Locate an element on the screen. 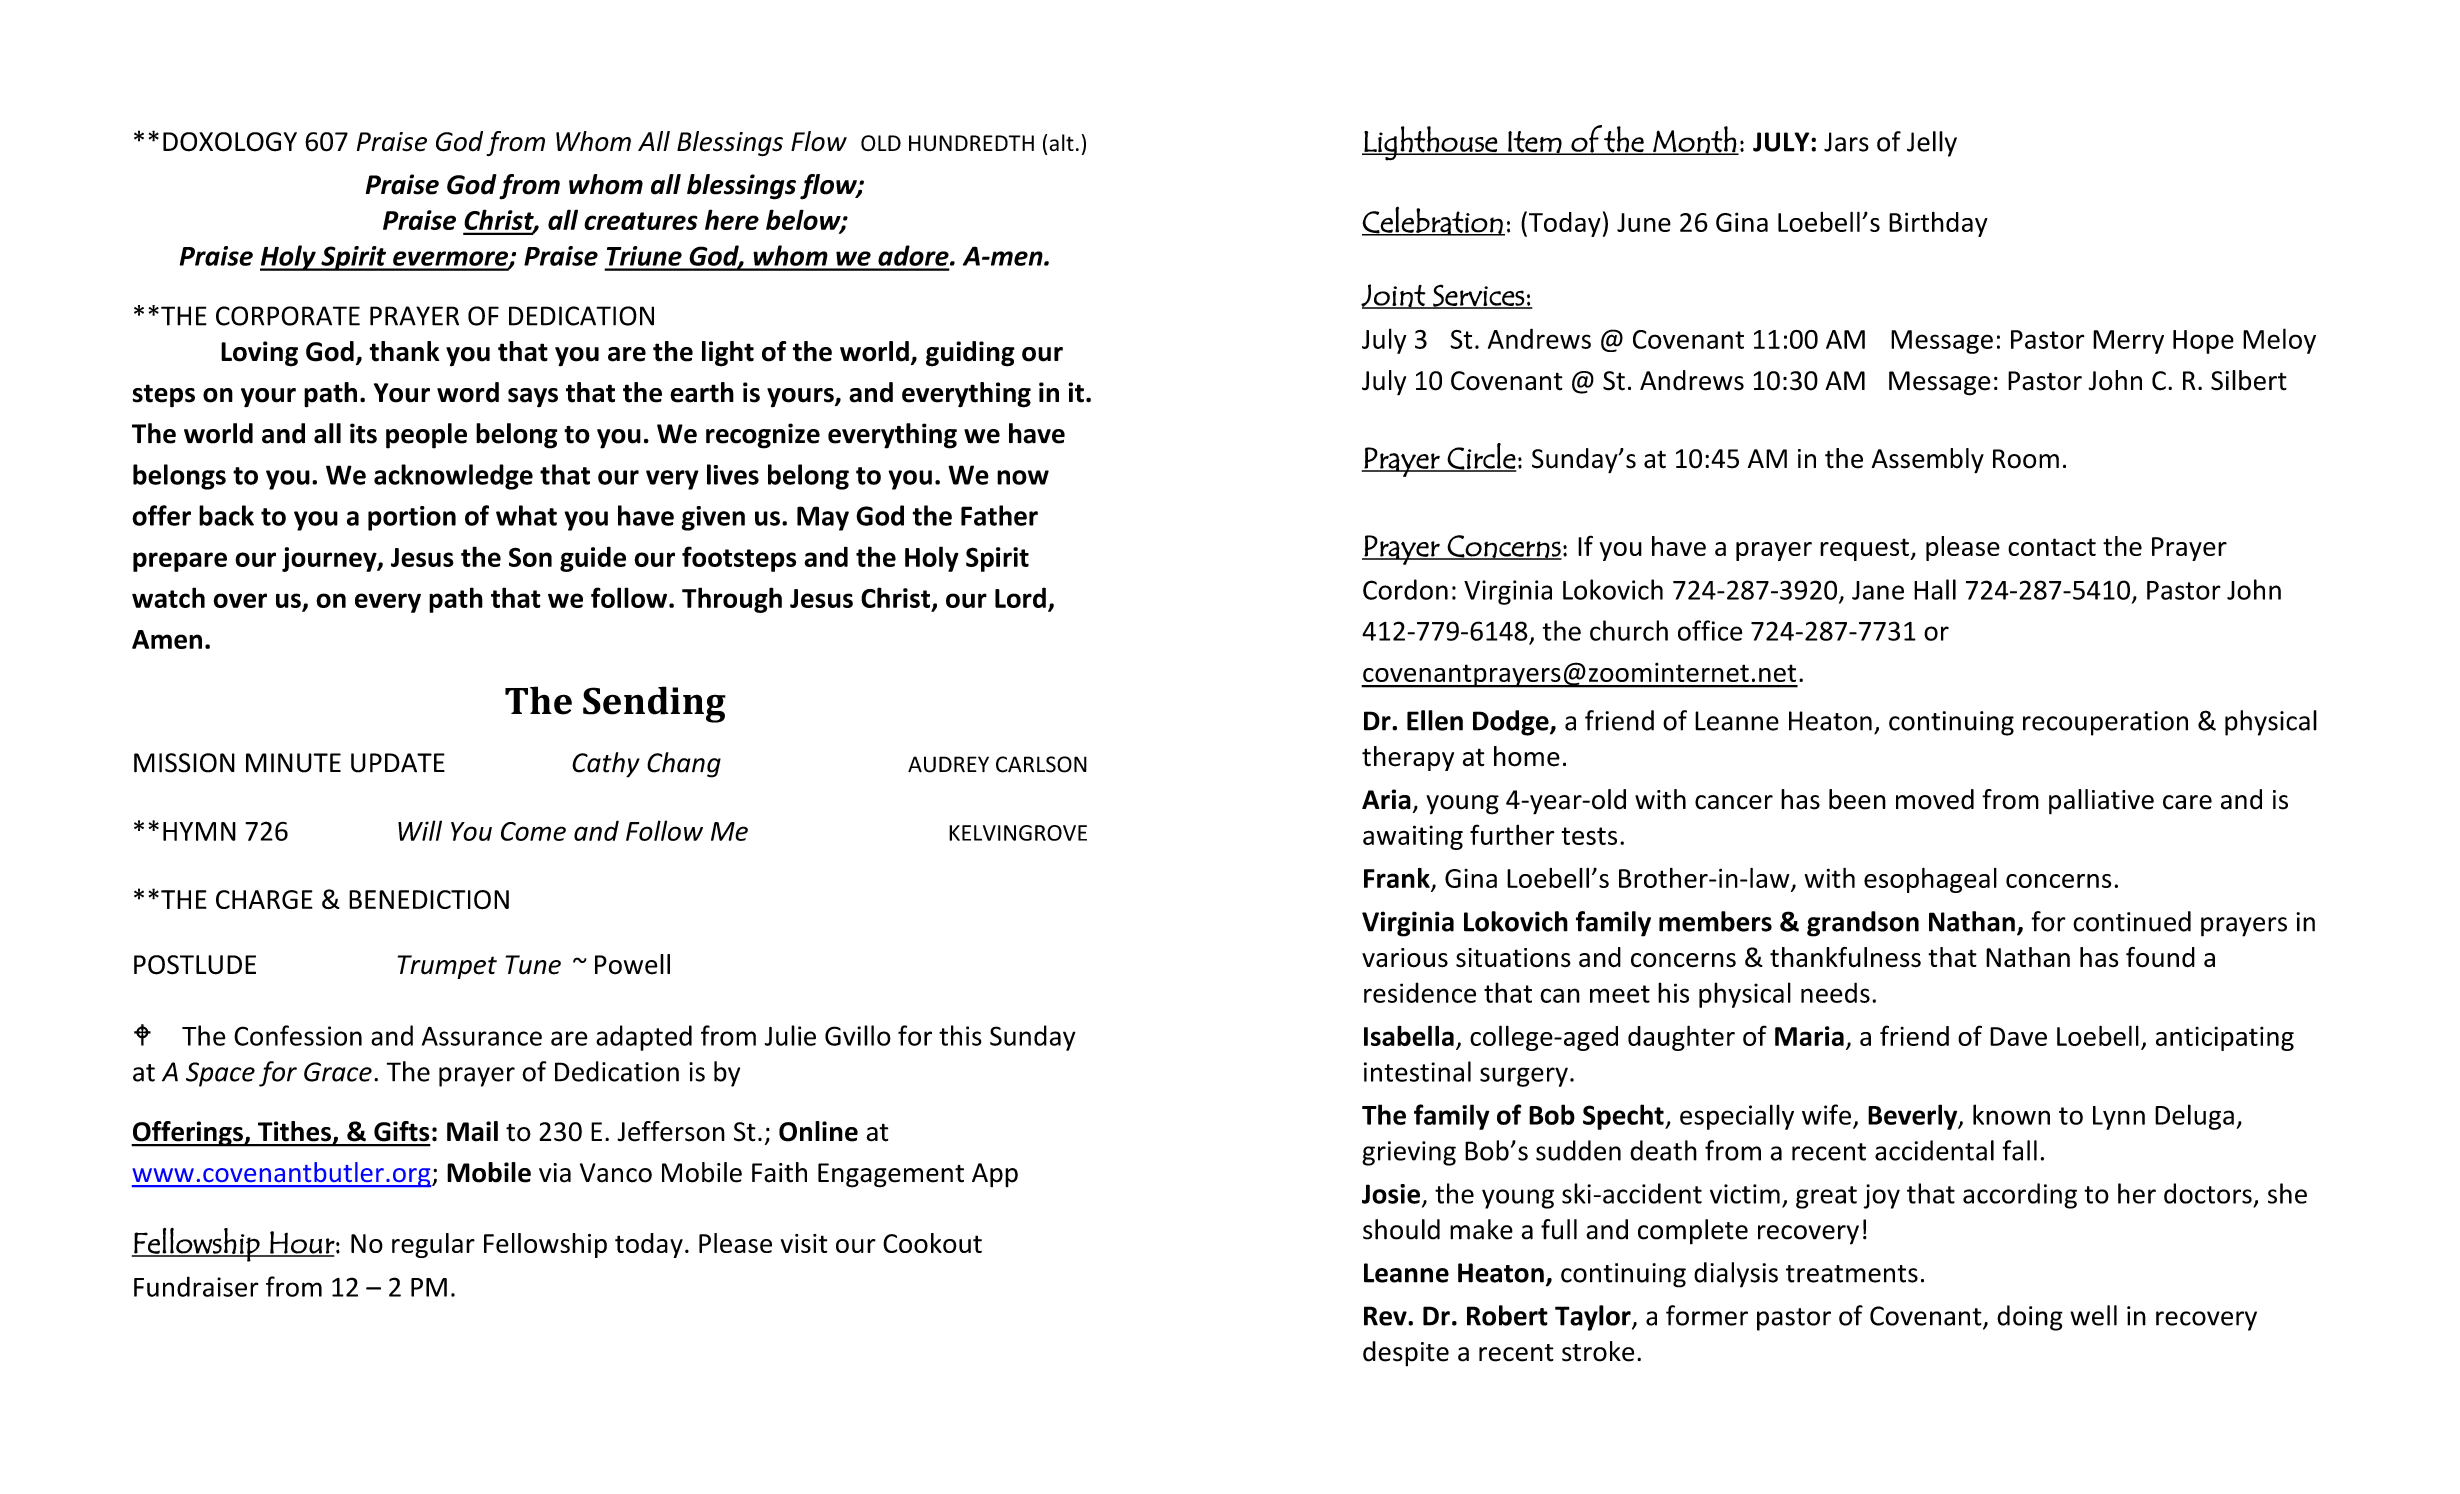 This screenshot has width=2460, height=1494. BENEDICTION is located at coordinates (429, 900).
